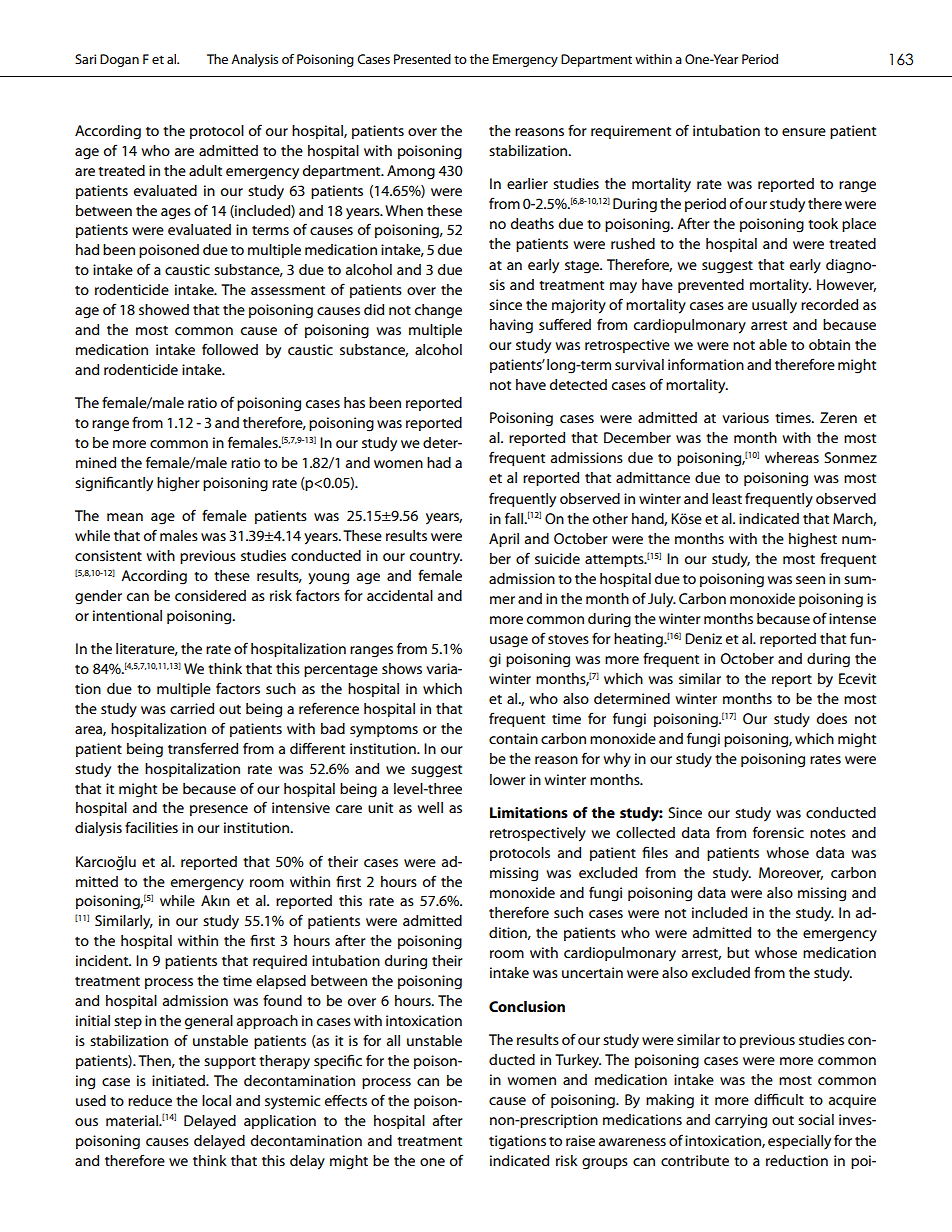 The height and width of the image is (1232, 952). Describe the element at coordinates (509, 642) in the image. I see `usage` at that location.
